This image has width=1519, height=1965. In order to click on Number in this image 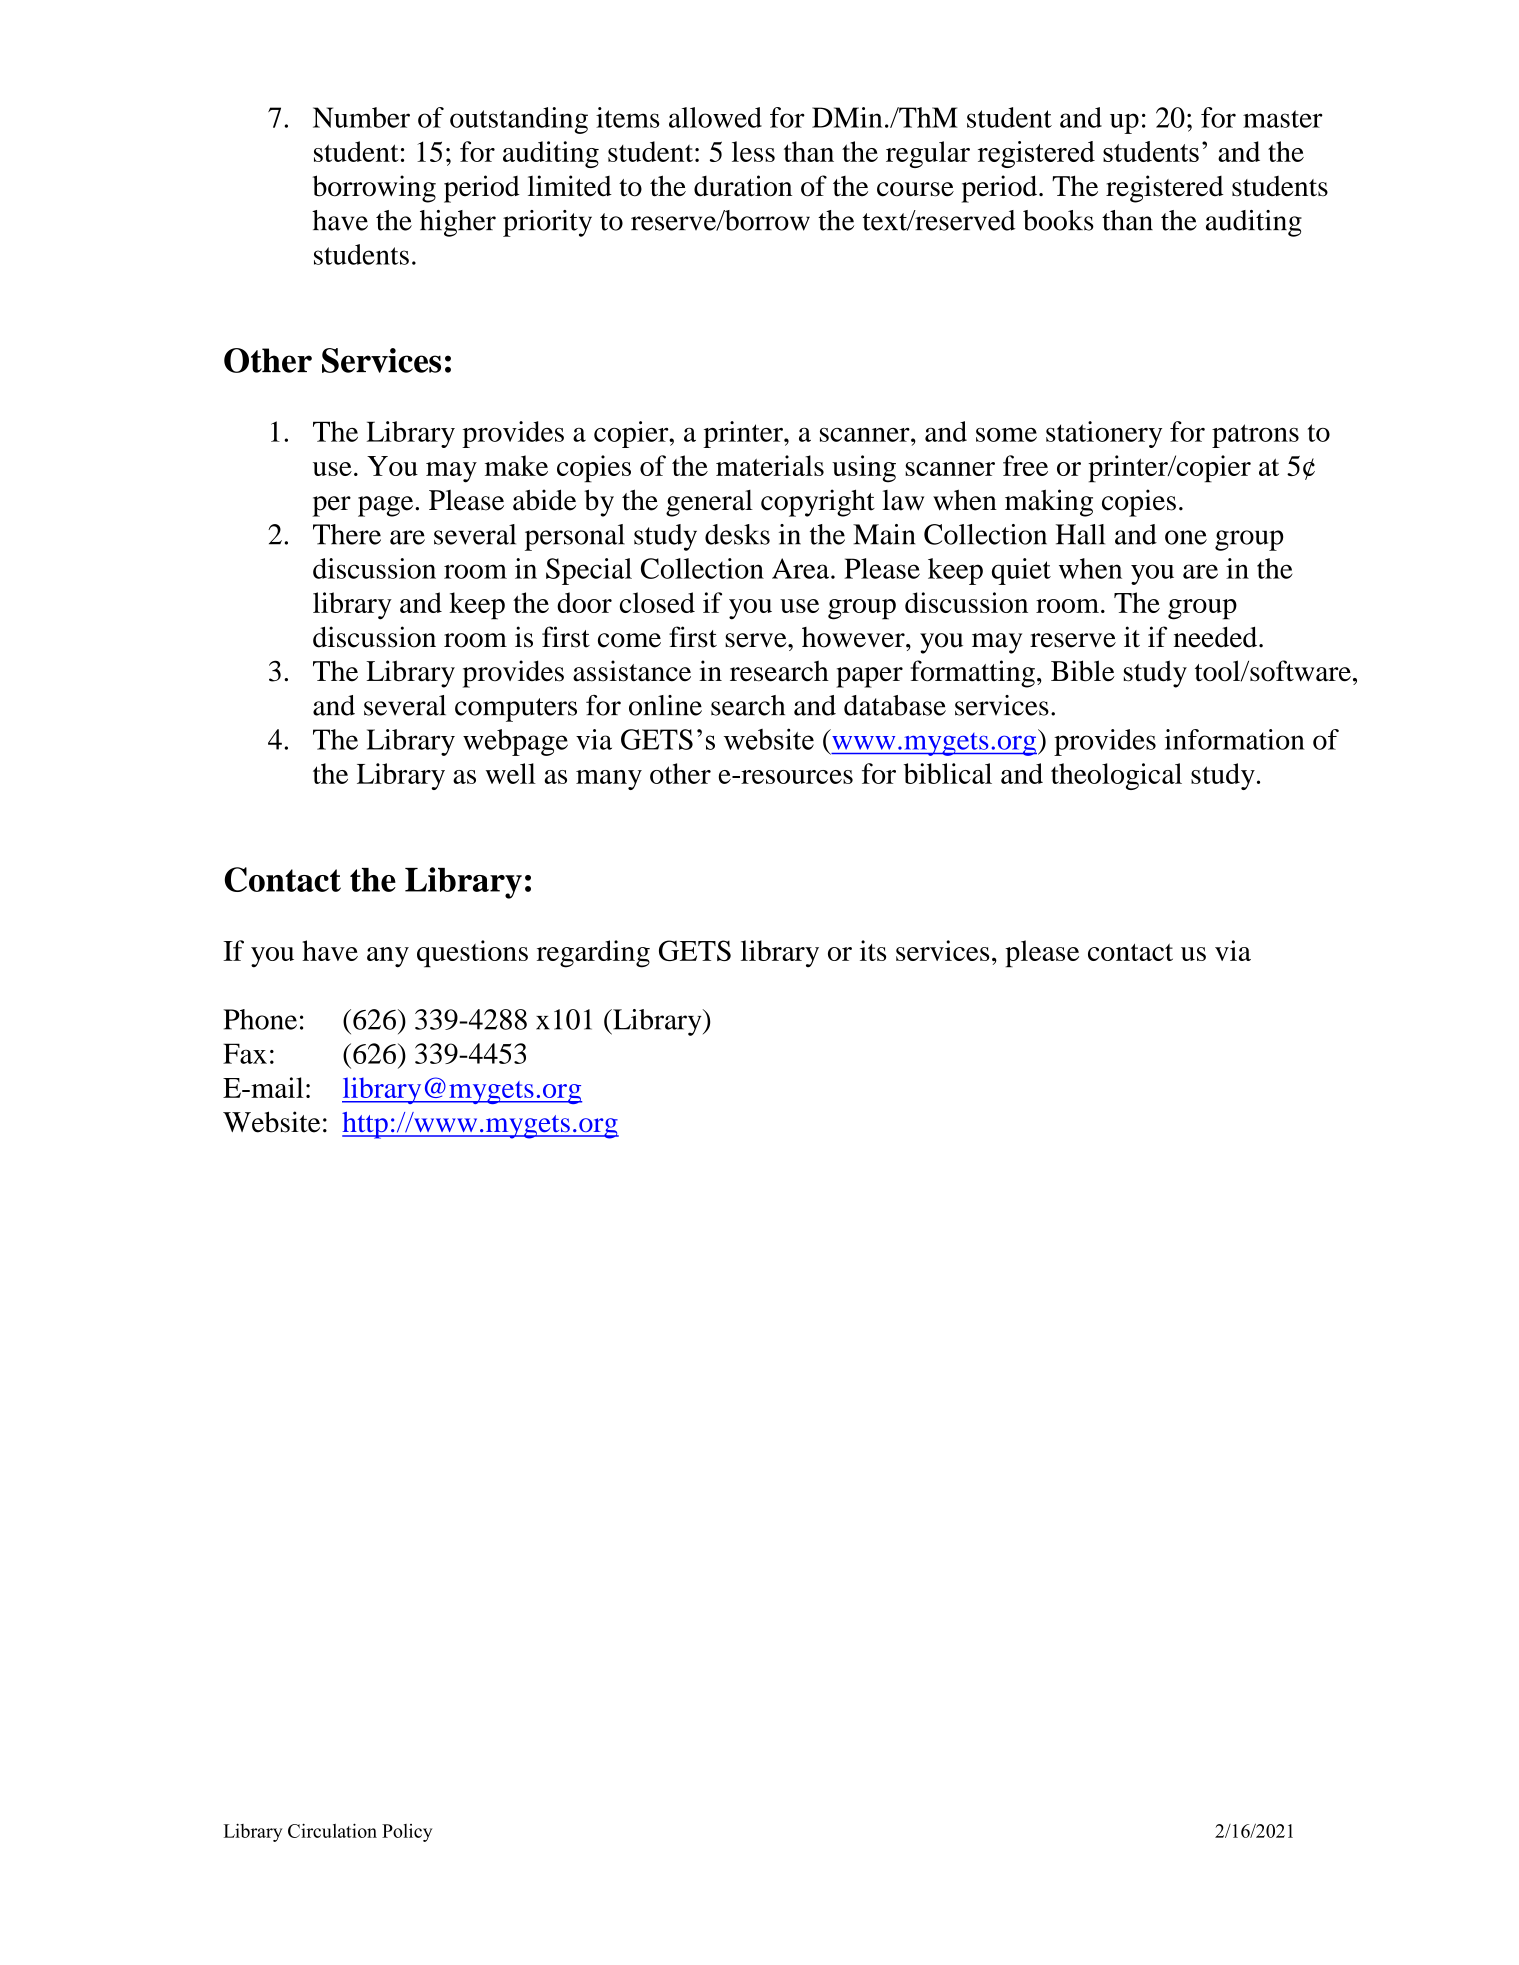, I will do `click(361, 117)`.
